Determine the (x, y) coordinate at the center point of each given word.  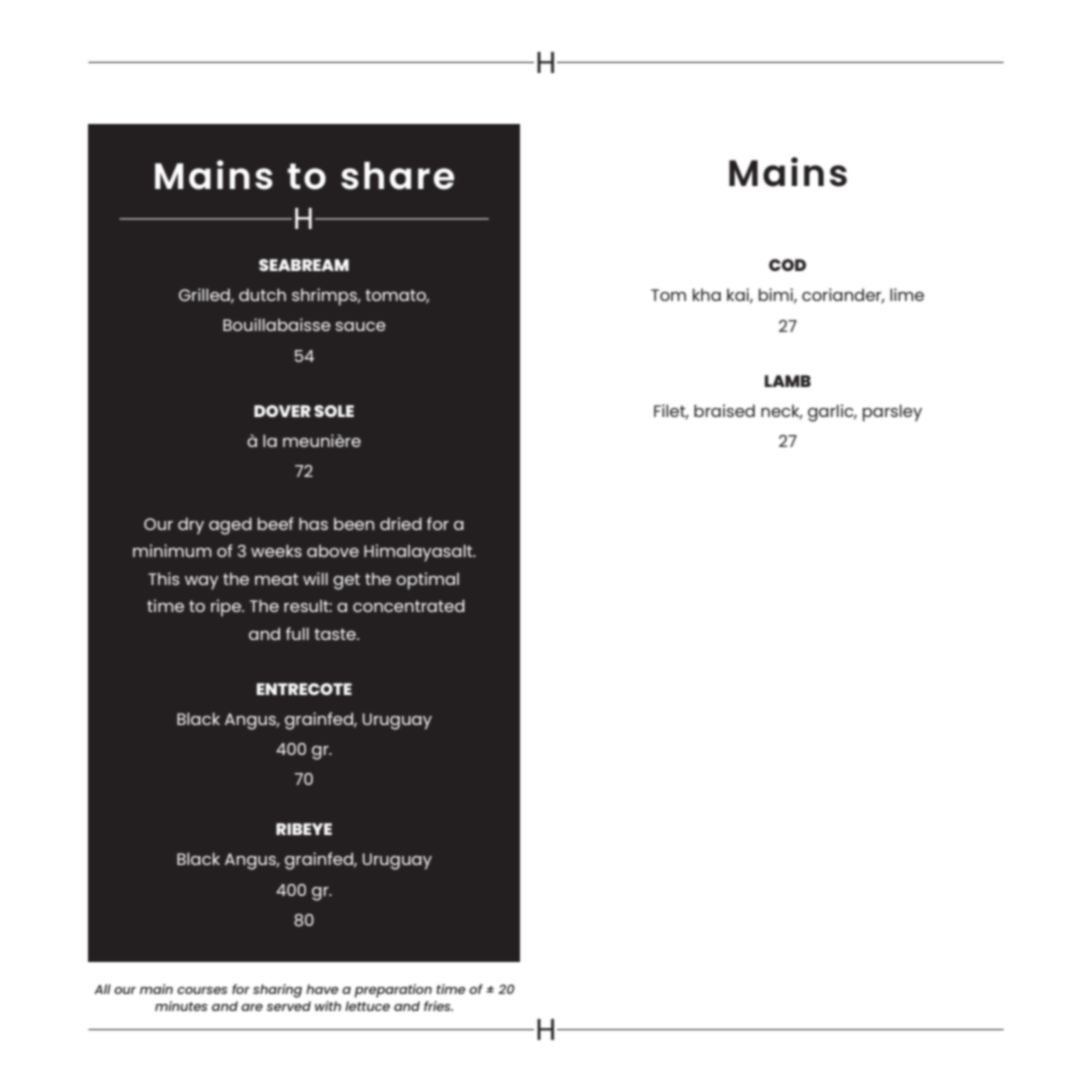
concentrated (409, 605)
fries (438, 1006)
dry (191, 526)
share (397, 176)
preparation (393, 991)
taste (336, 634)
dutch (262, 294)
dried (401, 523)
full (297, 633)
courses (202, 990)
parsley (892, 413)
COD (787, 265)
